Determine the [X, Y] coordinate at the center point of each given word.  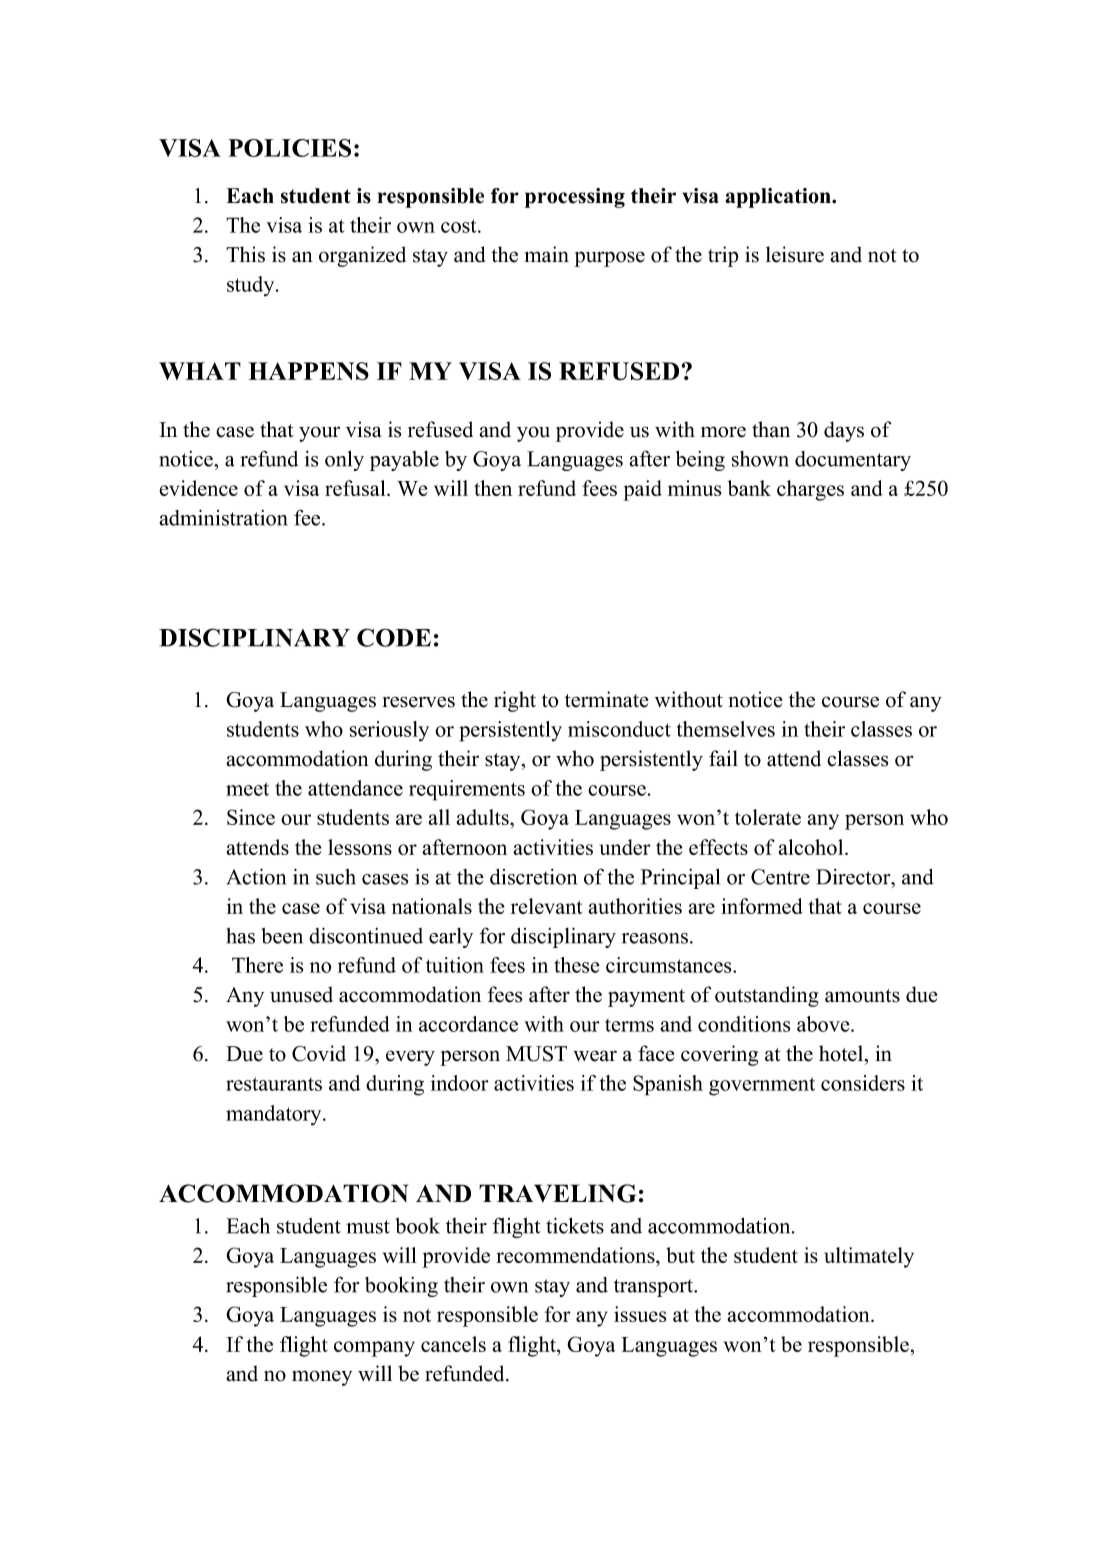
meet [247, 789]
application [779, 198]
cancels [453, 1344]
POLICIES [289, 148]
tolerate [768, 817]
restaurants [274, 1084]
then [493, 488]
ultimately [869, 1257]
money [322, 1378]
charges [810, 490]
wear [595, 1056]
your [319, 434]
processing [575, 198]
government [762, 1086]
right [515, 701]
